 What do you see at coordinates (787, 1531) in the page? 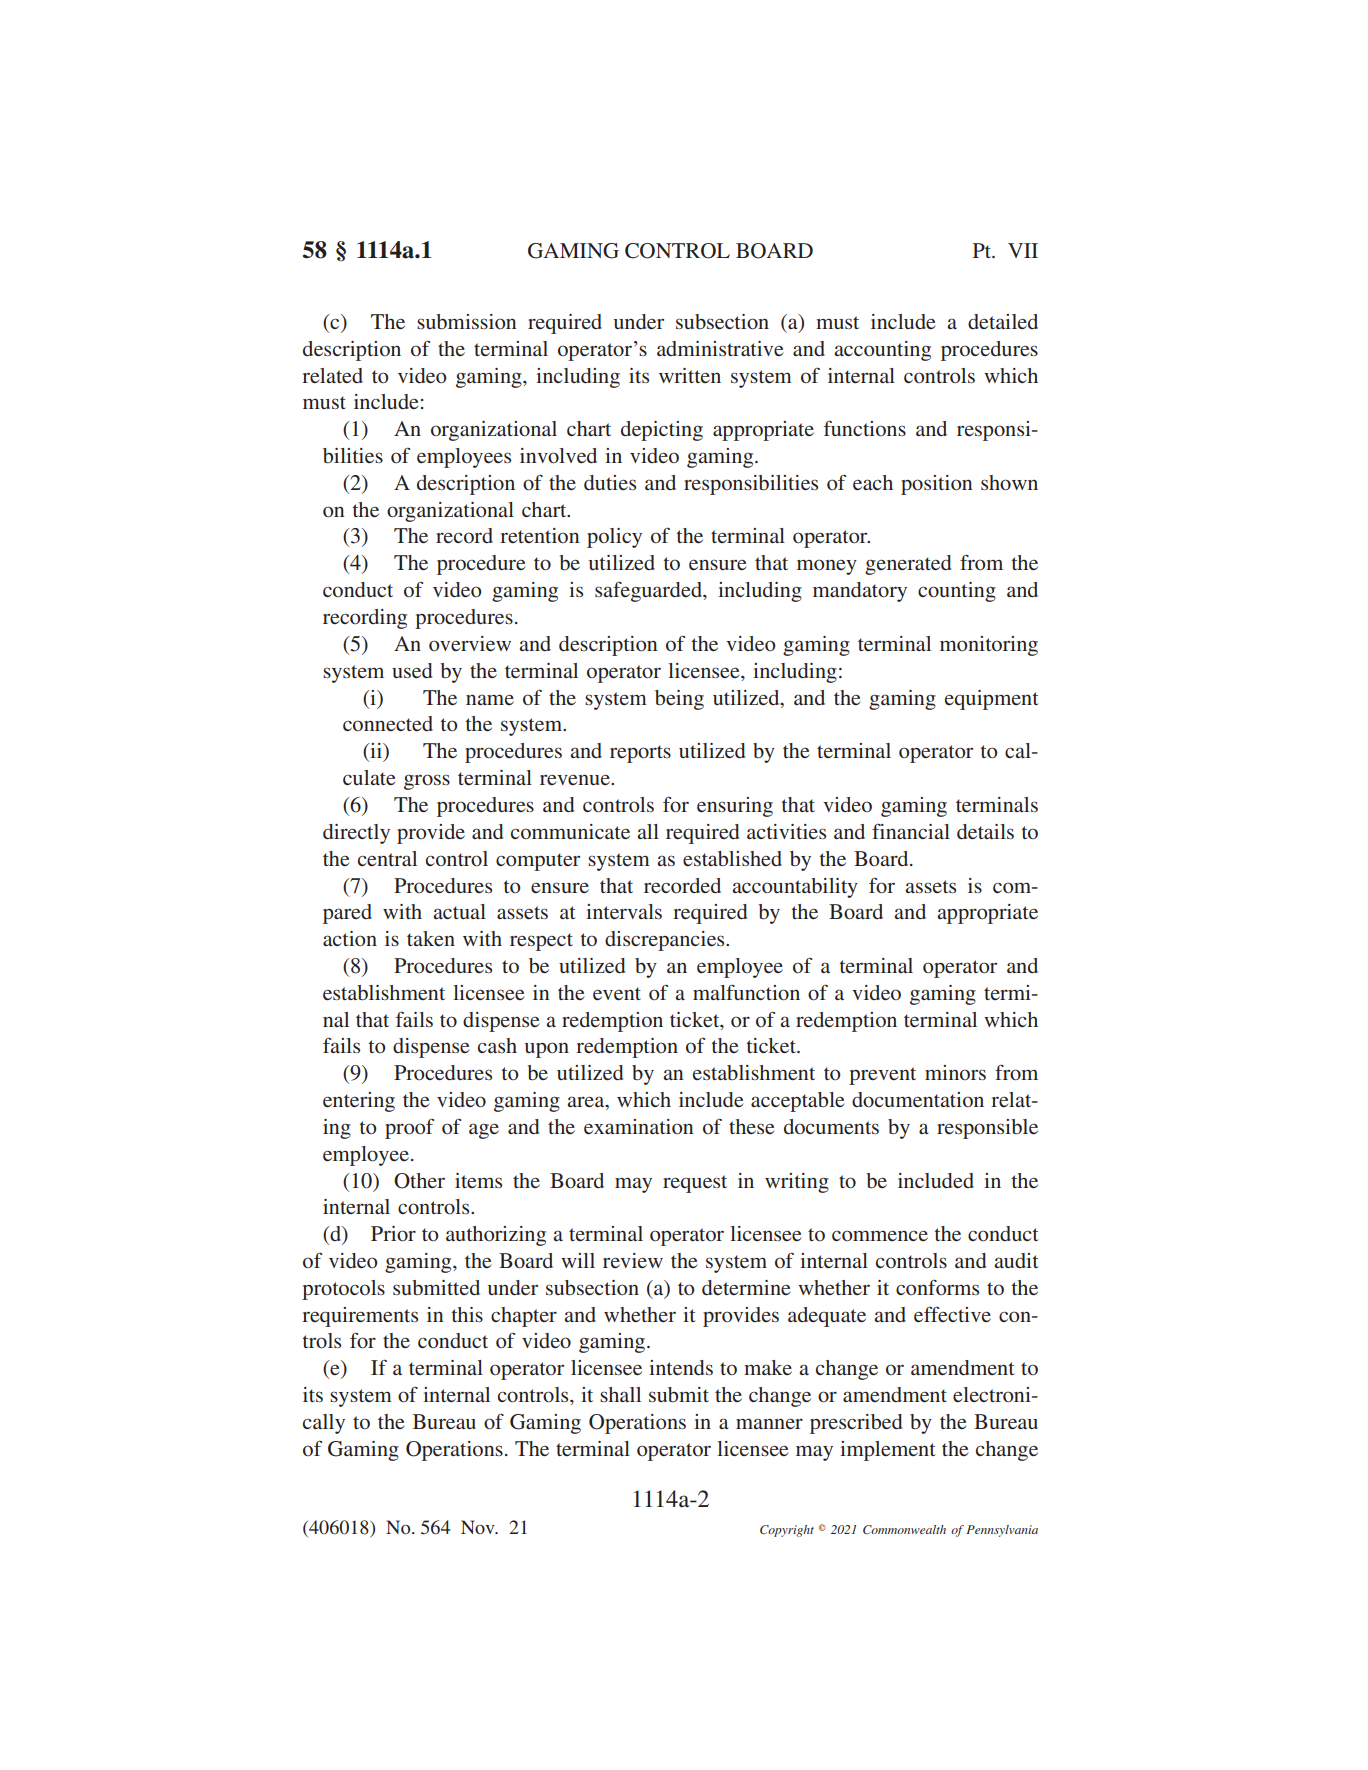
I see `Copyright` at bounding box center [787, 1531].
